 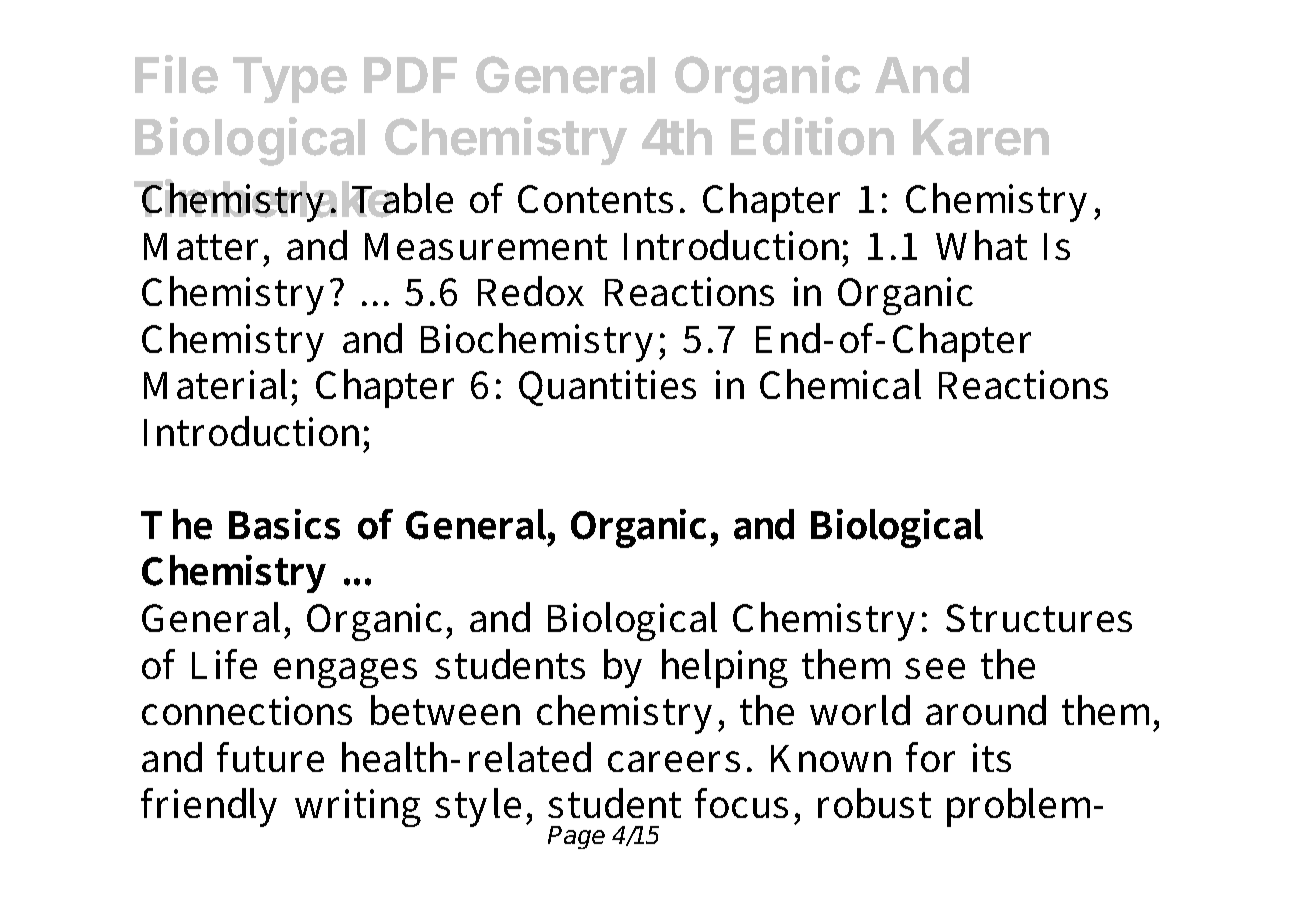 I want to click on future, so click(x=270, y=757).
